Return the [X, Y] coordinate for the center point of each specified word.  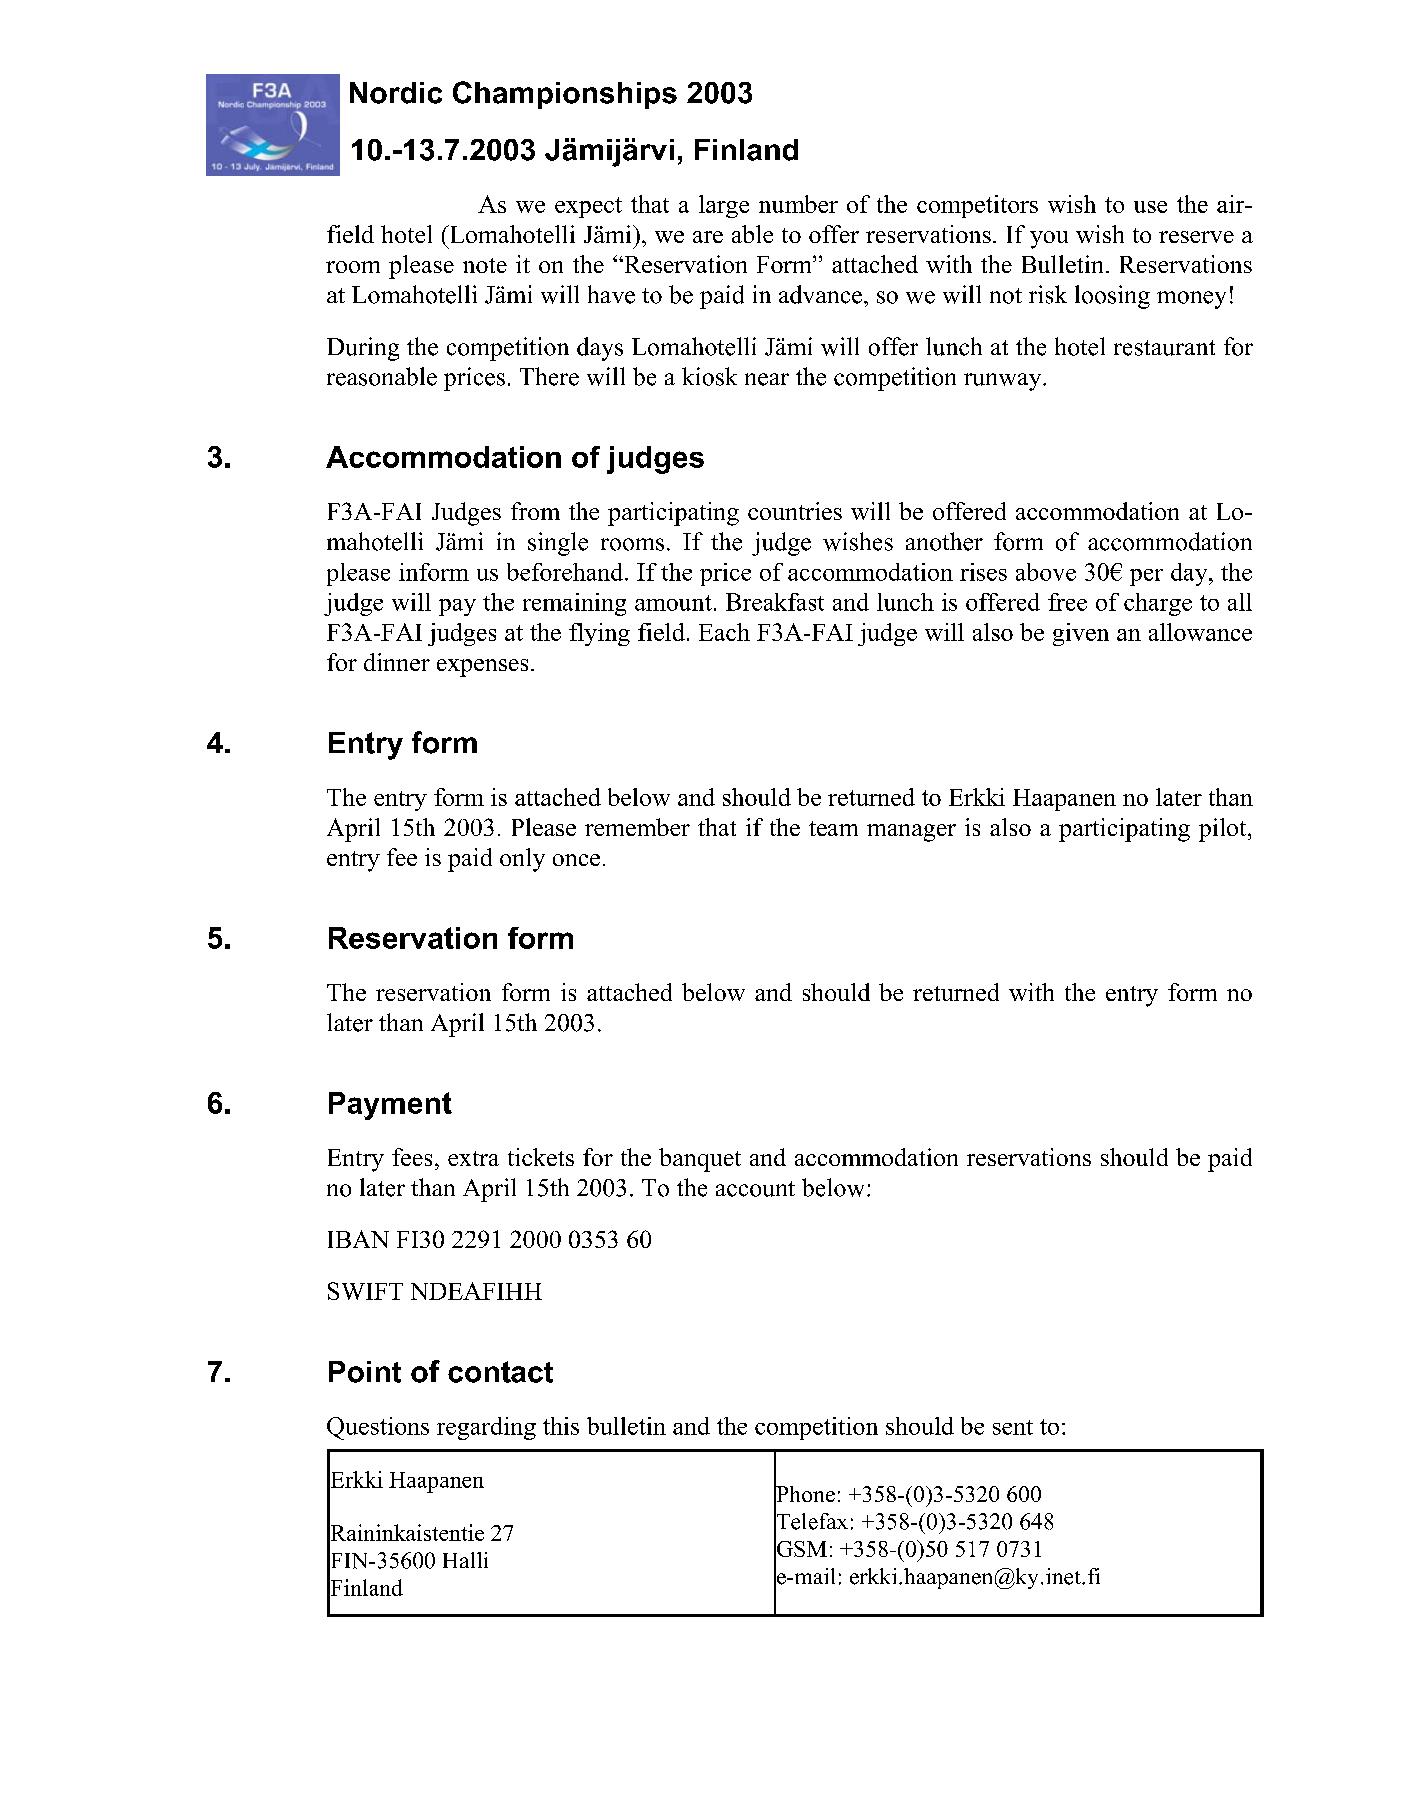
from [535, 511]
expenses [482, 668]
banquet [700, 1160]
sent [1013, 1427]
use [1150, 207]
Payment [390, 1106]
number [798, 204]
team [833, 828]
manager [911, 833]
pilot [1224, 830]
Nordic [396, 93]
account [755, 1189]
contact [500, 1372]
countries [795, 511]
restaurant [1164, 348]
